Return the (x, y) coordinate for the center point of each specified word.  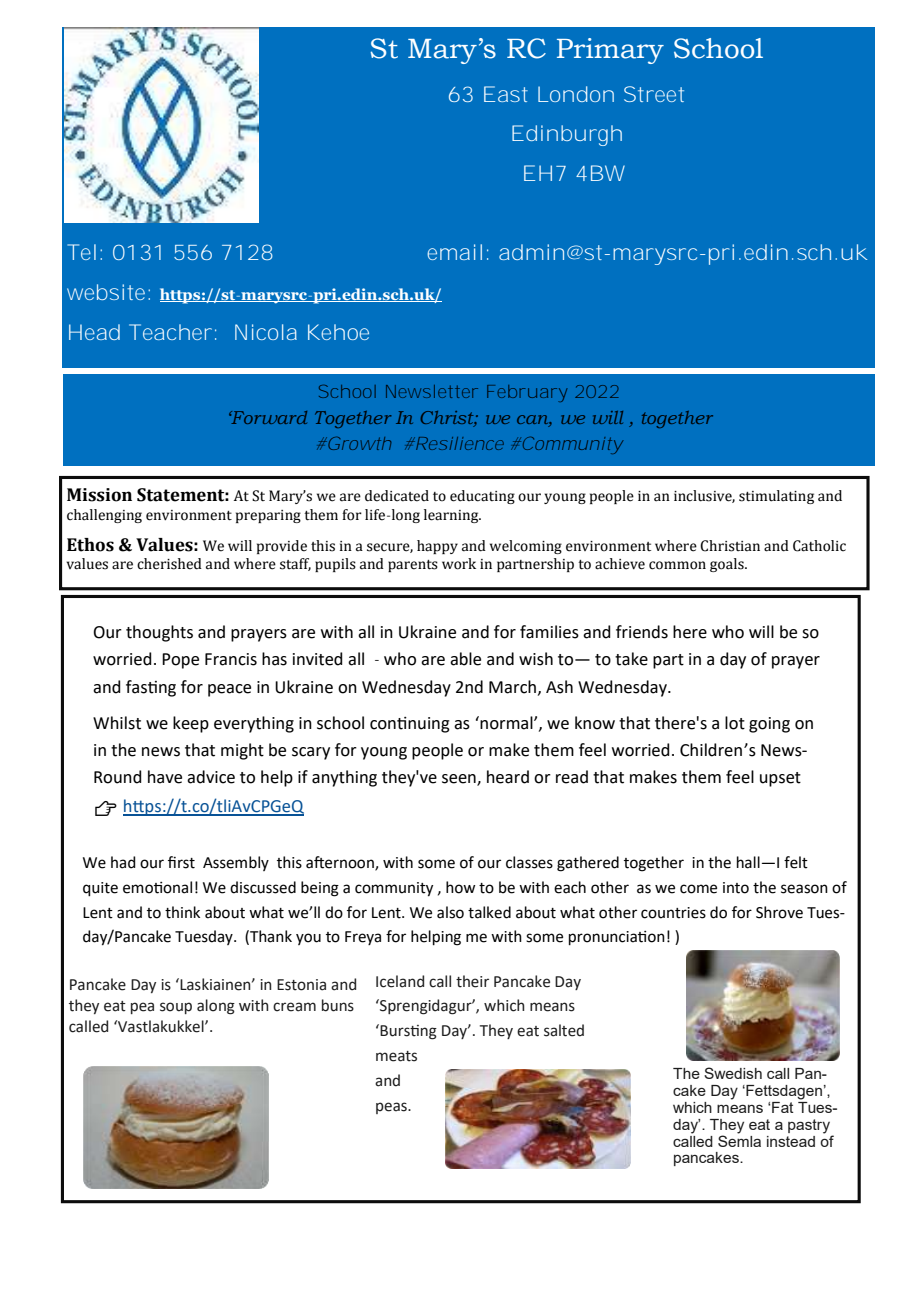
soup (176, 1008)
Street (654, 94)
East (506, 94)
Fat (783, 1107)
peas (392, 1108)
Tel (81, 252)
